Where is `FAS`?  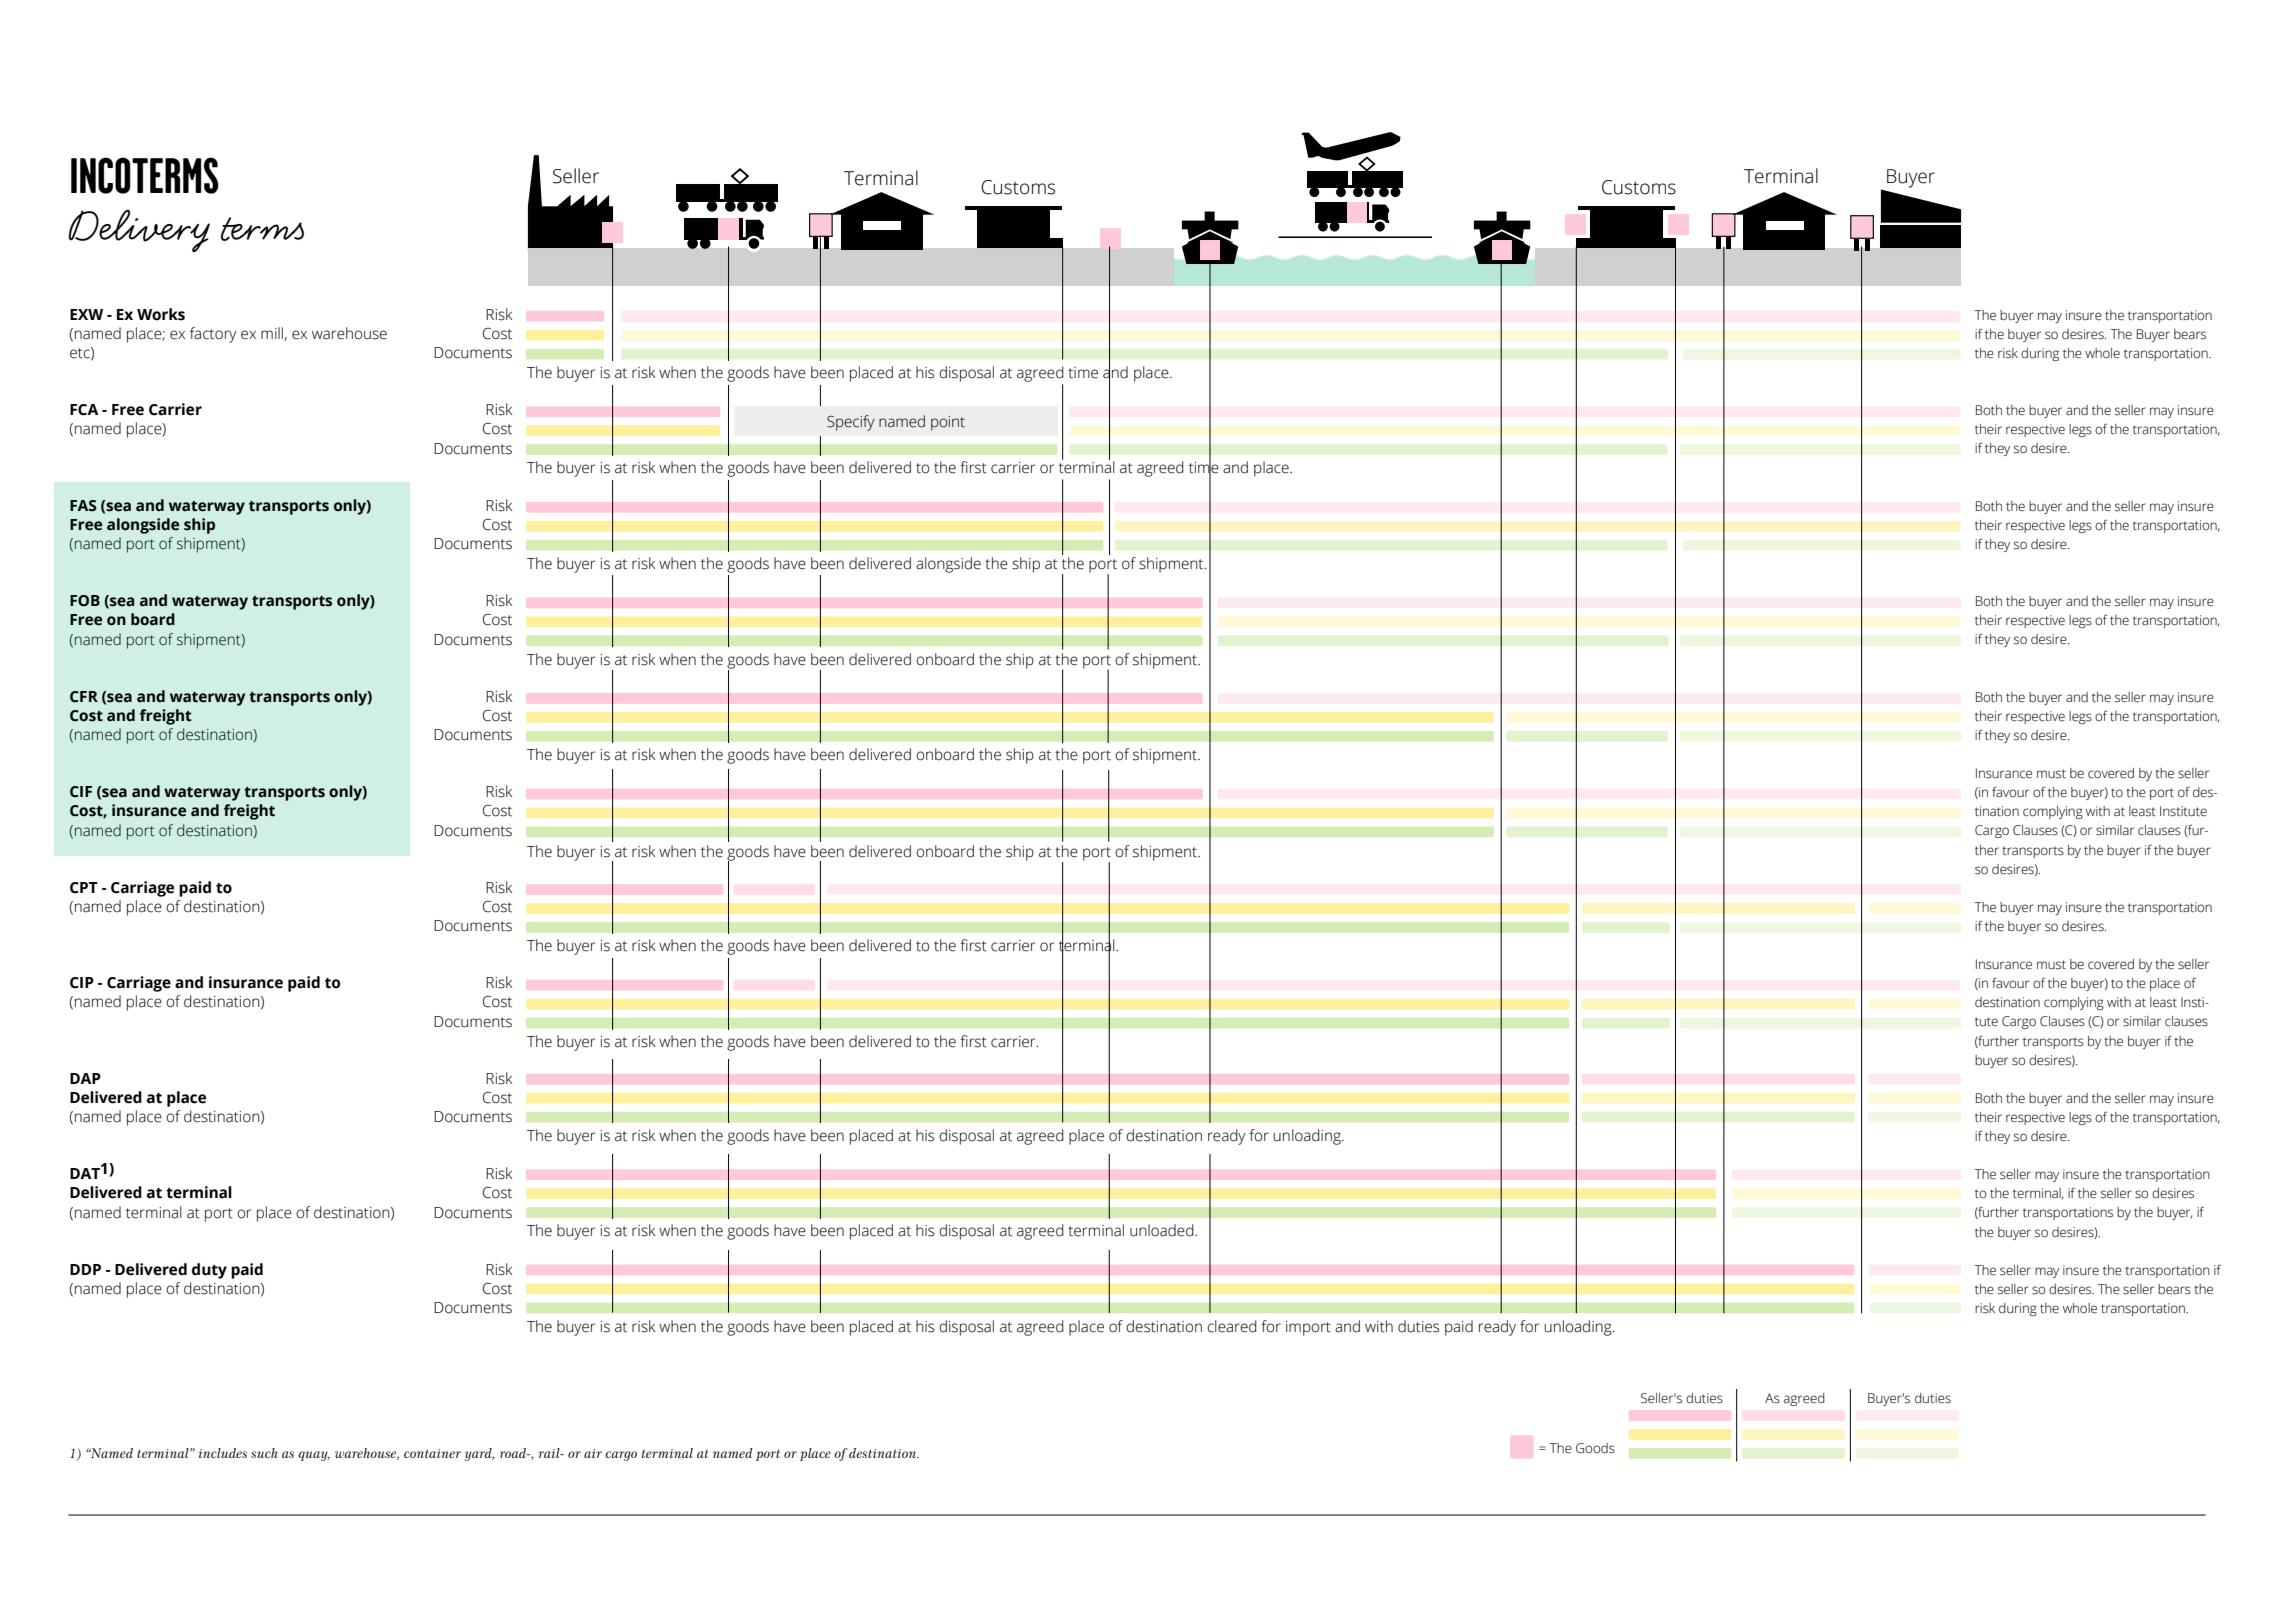 FAS is located at coordinates (83, 506).
